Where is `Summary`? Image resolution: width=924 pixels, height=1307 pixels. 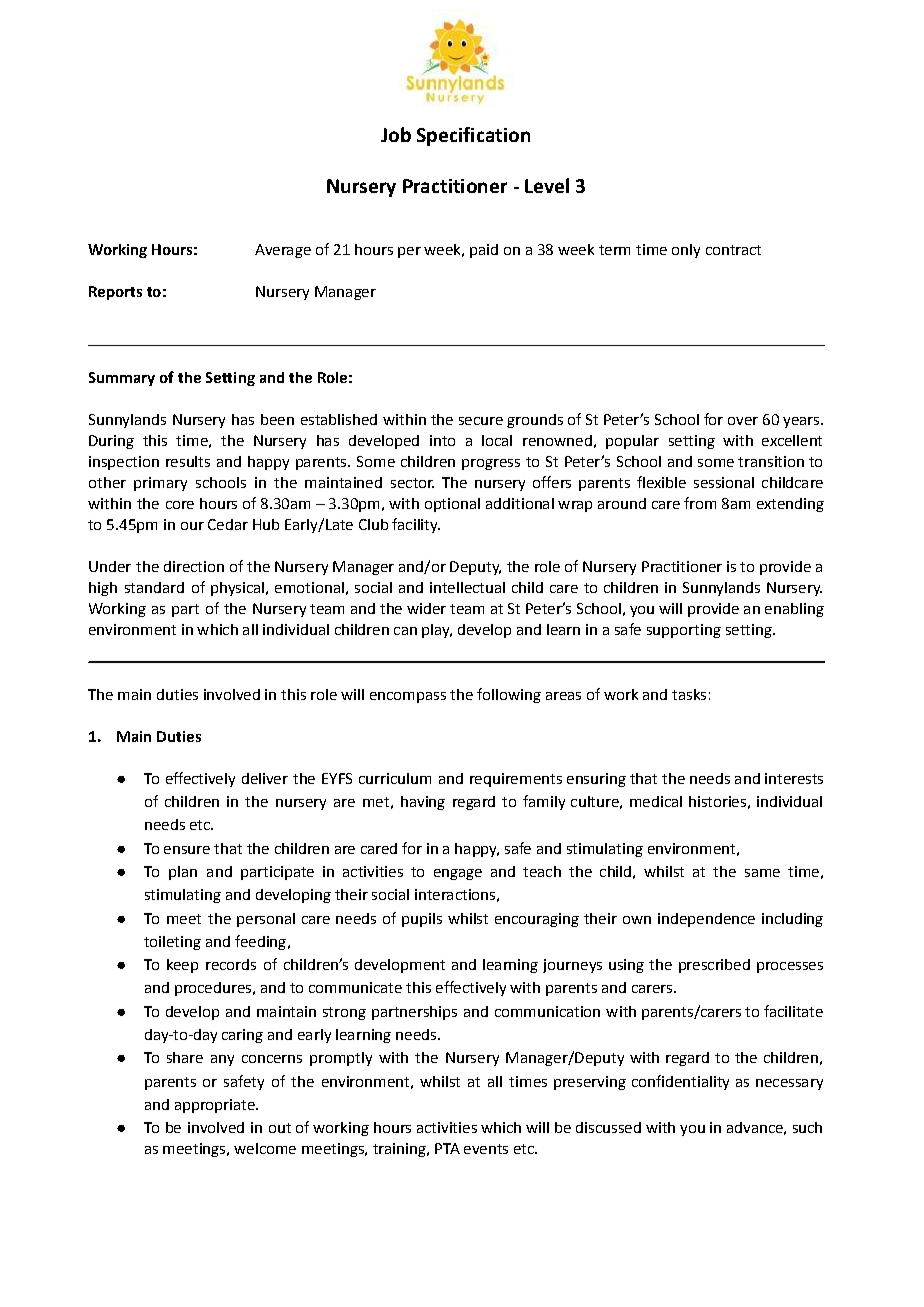
Summary is located at coordinates (122, 379).
